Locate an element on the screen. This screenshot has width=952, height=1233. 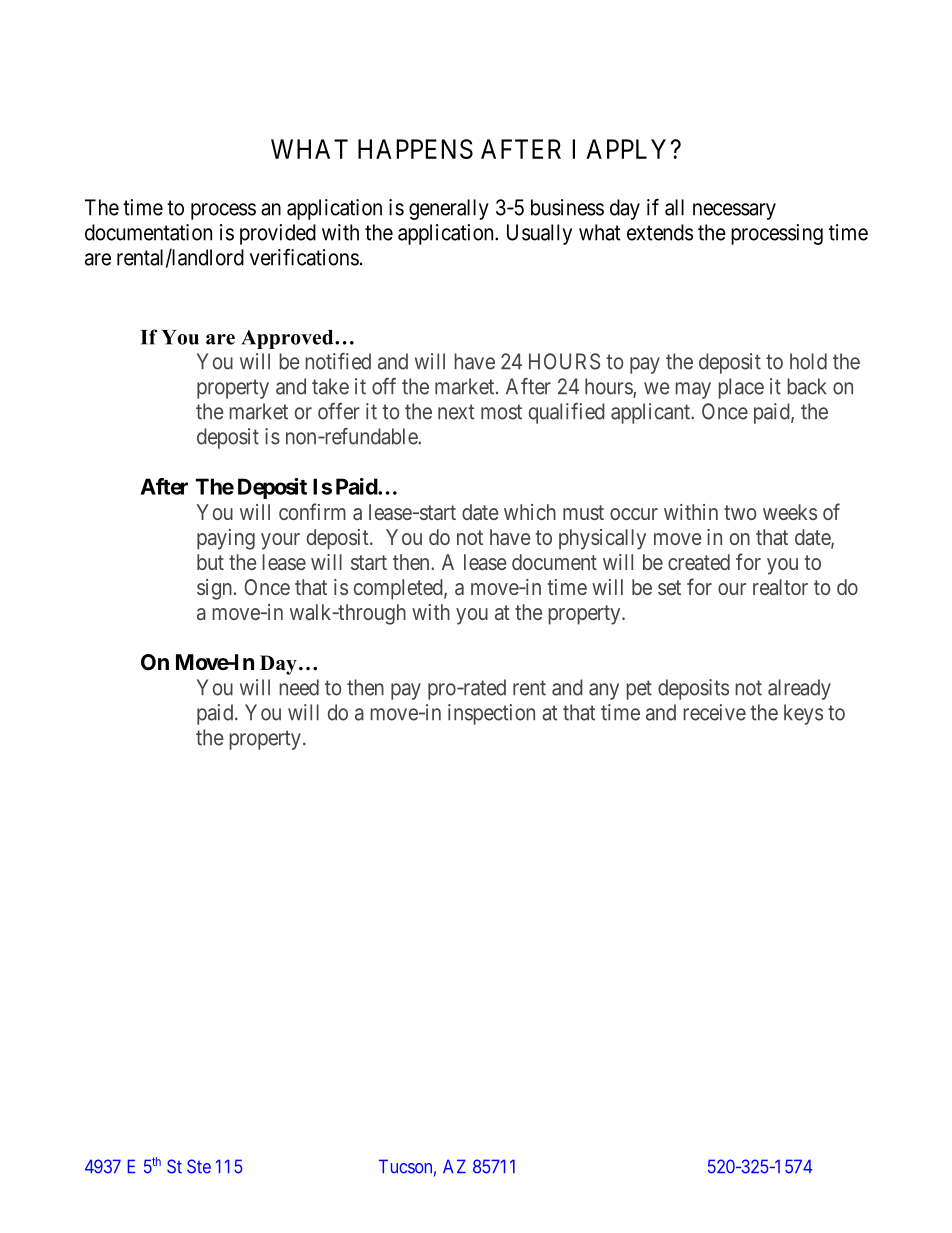
inspection is located at coordinates (491, 714).
